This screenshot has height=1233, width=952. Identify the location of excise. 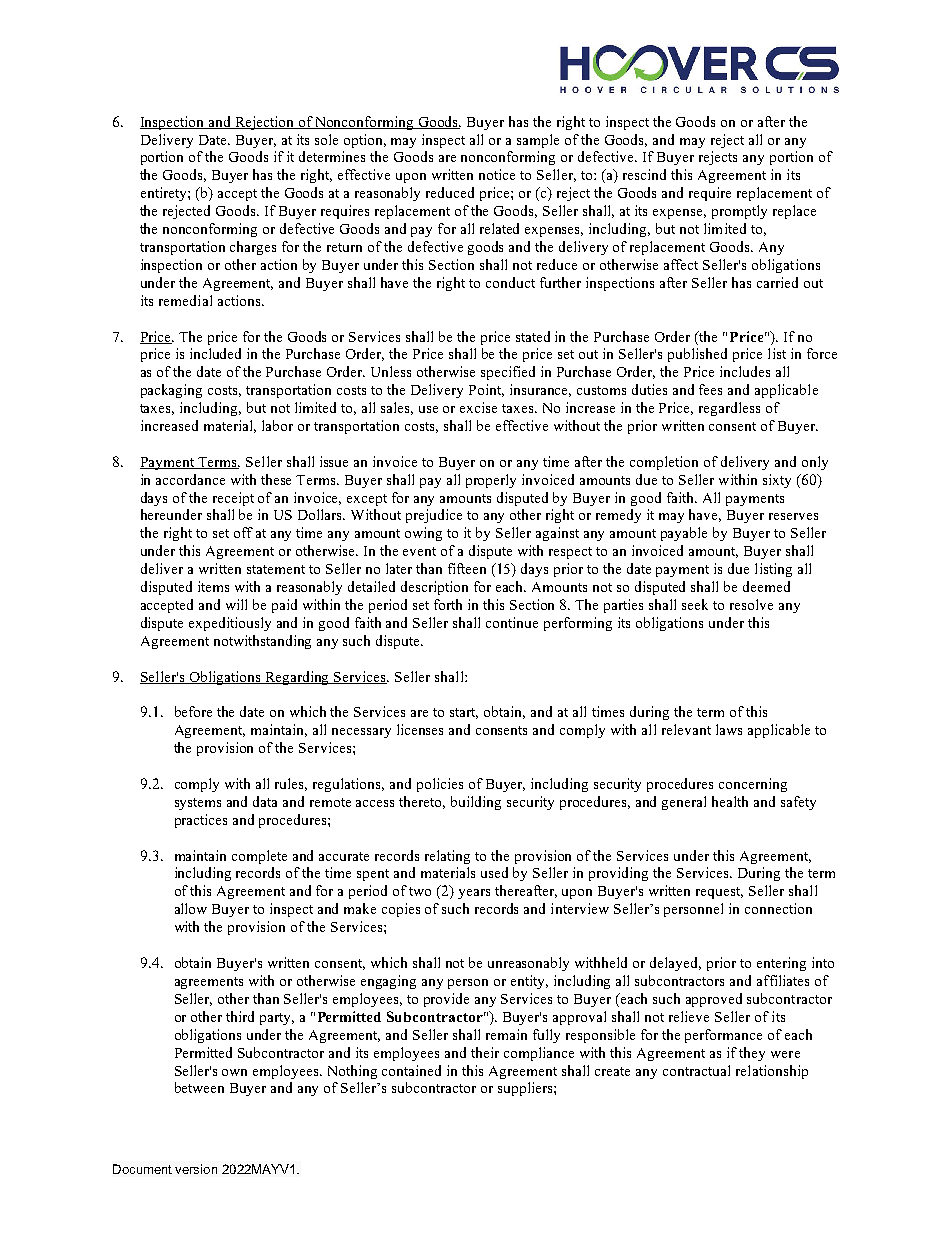
(478, 407).
